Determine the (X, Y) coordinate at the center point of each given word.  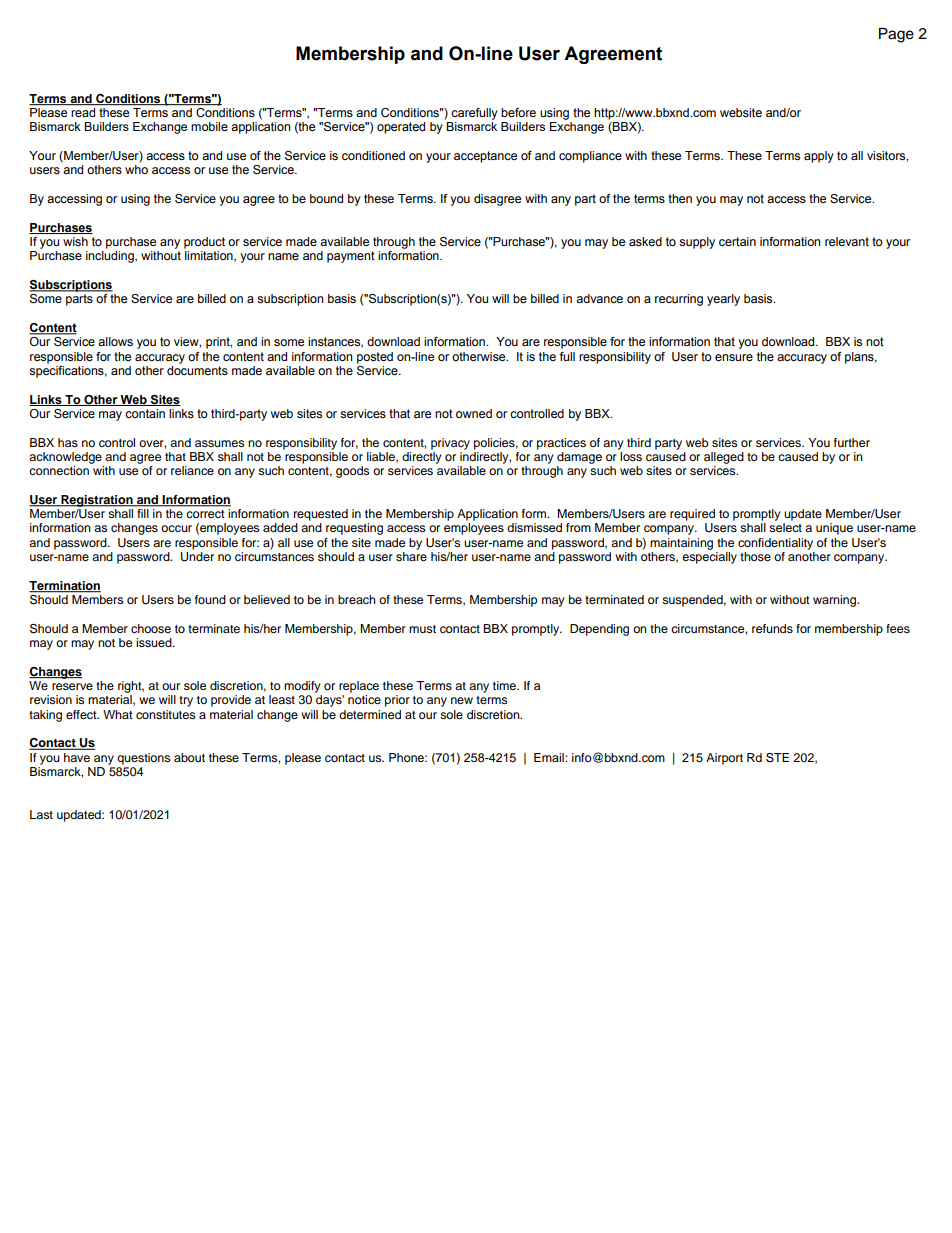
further (852, 442)
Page (896, 35)
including (111, 257)
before (518, 112)
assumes (219, 443)
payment (351, 257)
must (422, 629)
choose (151, 628)
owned (474, 413)
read (83, 112)
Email (550, 757)
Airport (724, 759)
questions (143, 759)
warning (836, 601)
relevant (847, 241)
